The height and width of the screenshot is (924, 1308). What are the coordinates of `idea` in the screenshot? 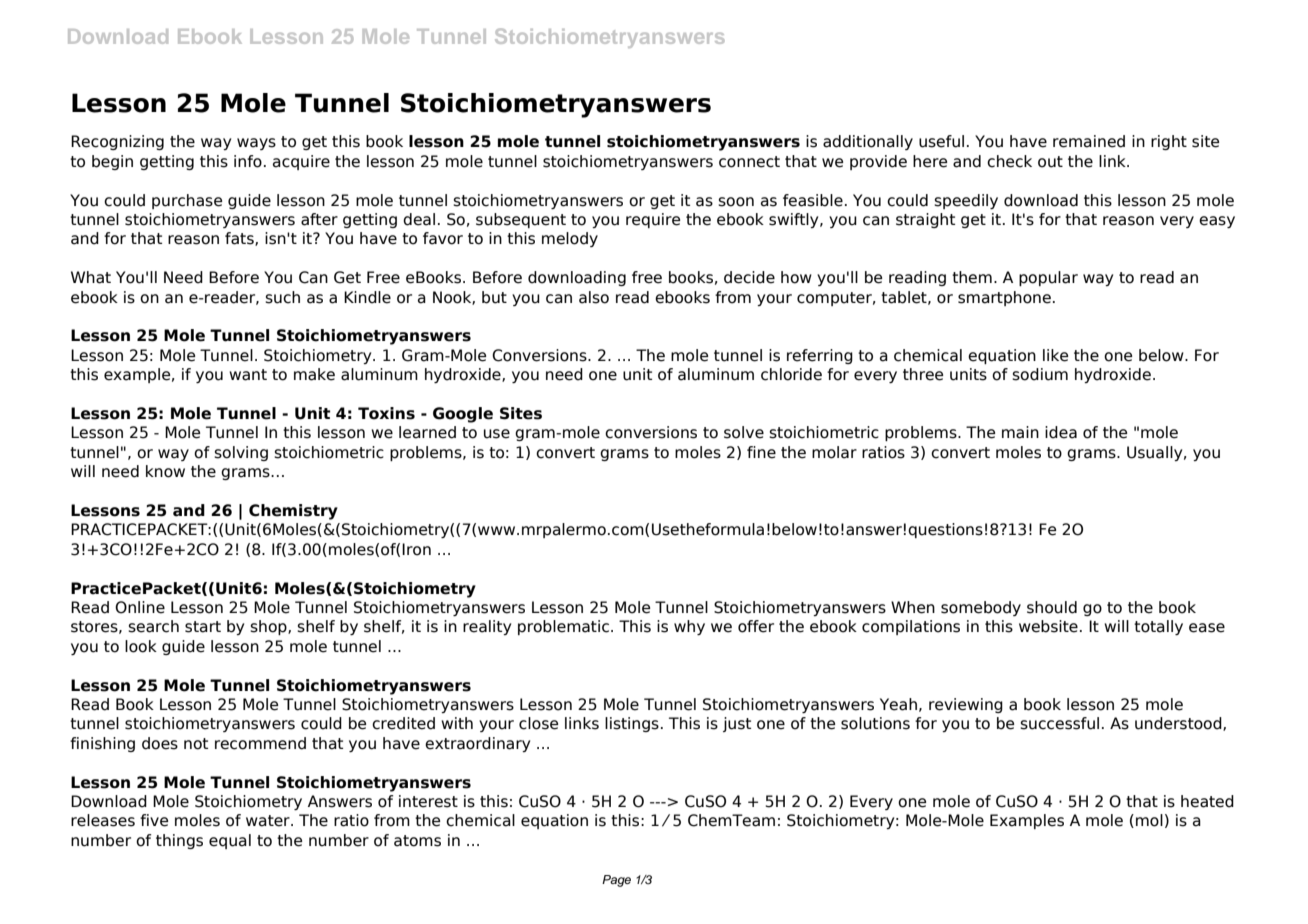 It's located at (1061, 432).
